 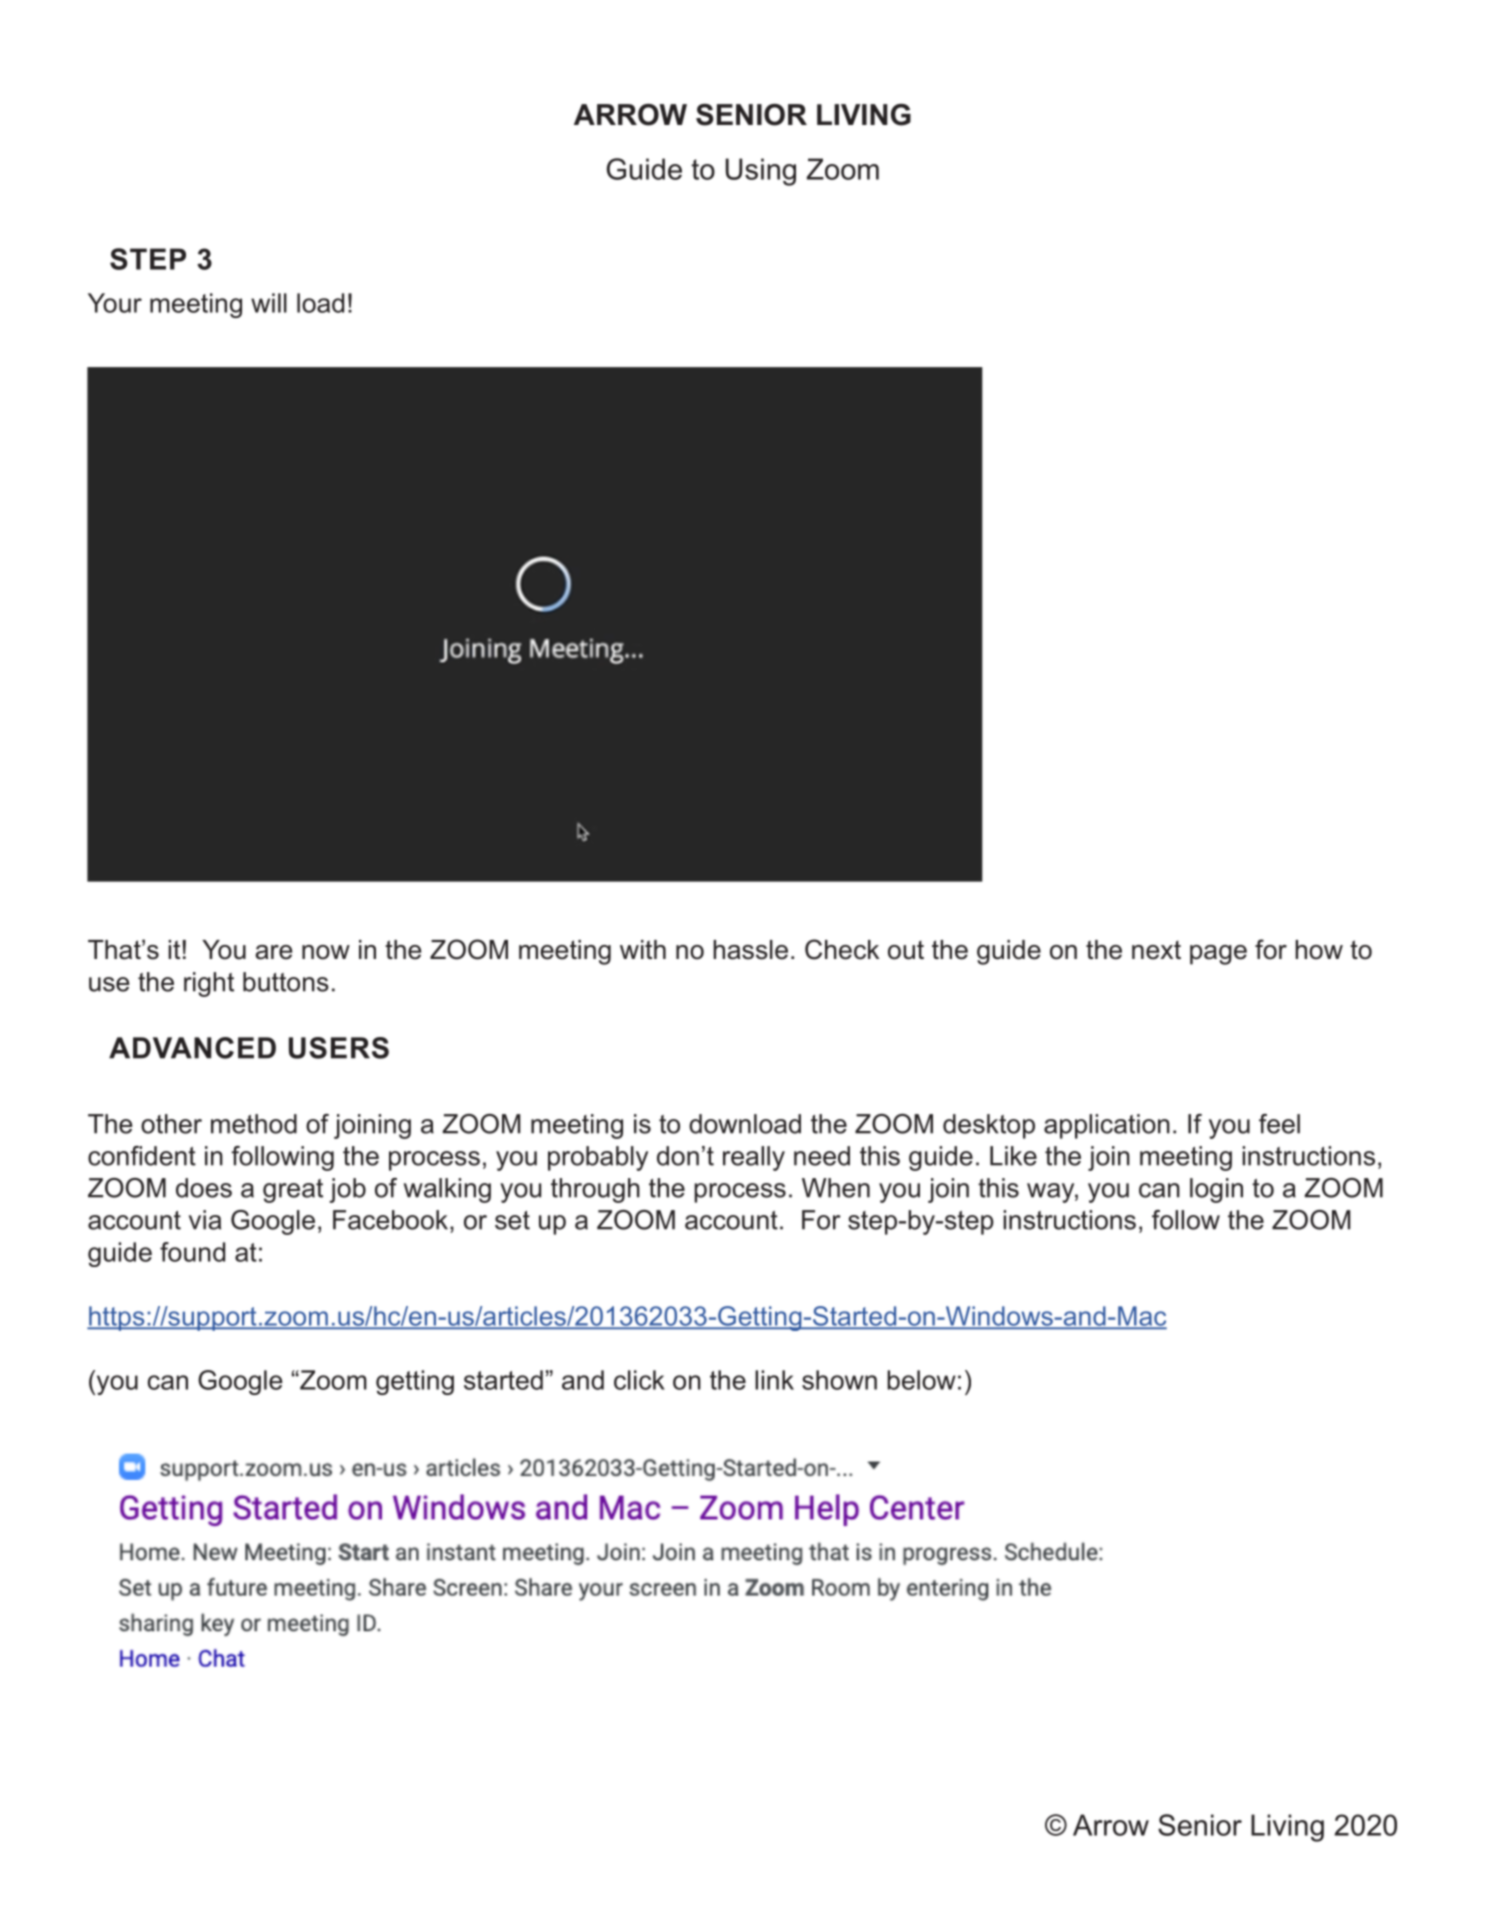 What do you see at coordinates (639, 1380) in the page?
I see `click` at bounding box center [639, 1380].
